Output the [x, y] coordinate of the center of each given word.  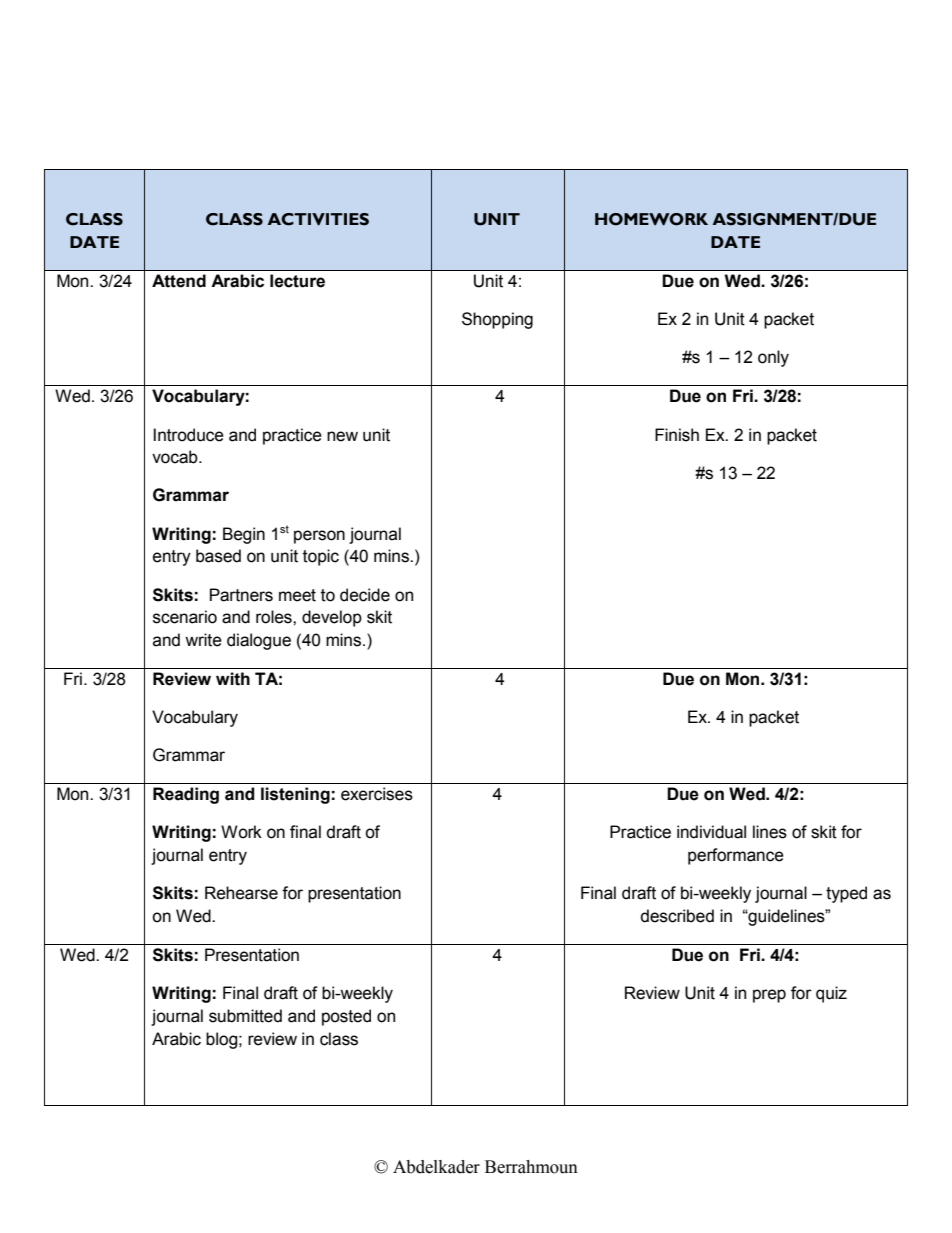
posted [346, 1017]
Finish [677, 435]
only [773, 358]
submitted [245, 1016]
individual [711, 832]
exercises [377, 794]
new [342, 436]
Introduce [189, 435]
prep [769, 996]
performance [736, 856]
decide [365, 595]
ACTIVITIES [318, 219]
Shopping [497, 320]
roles [275, 617]
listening [295, 795]
